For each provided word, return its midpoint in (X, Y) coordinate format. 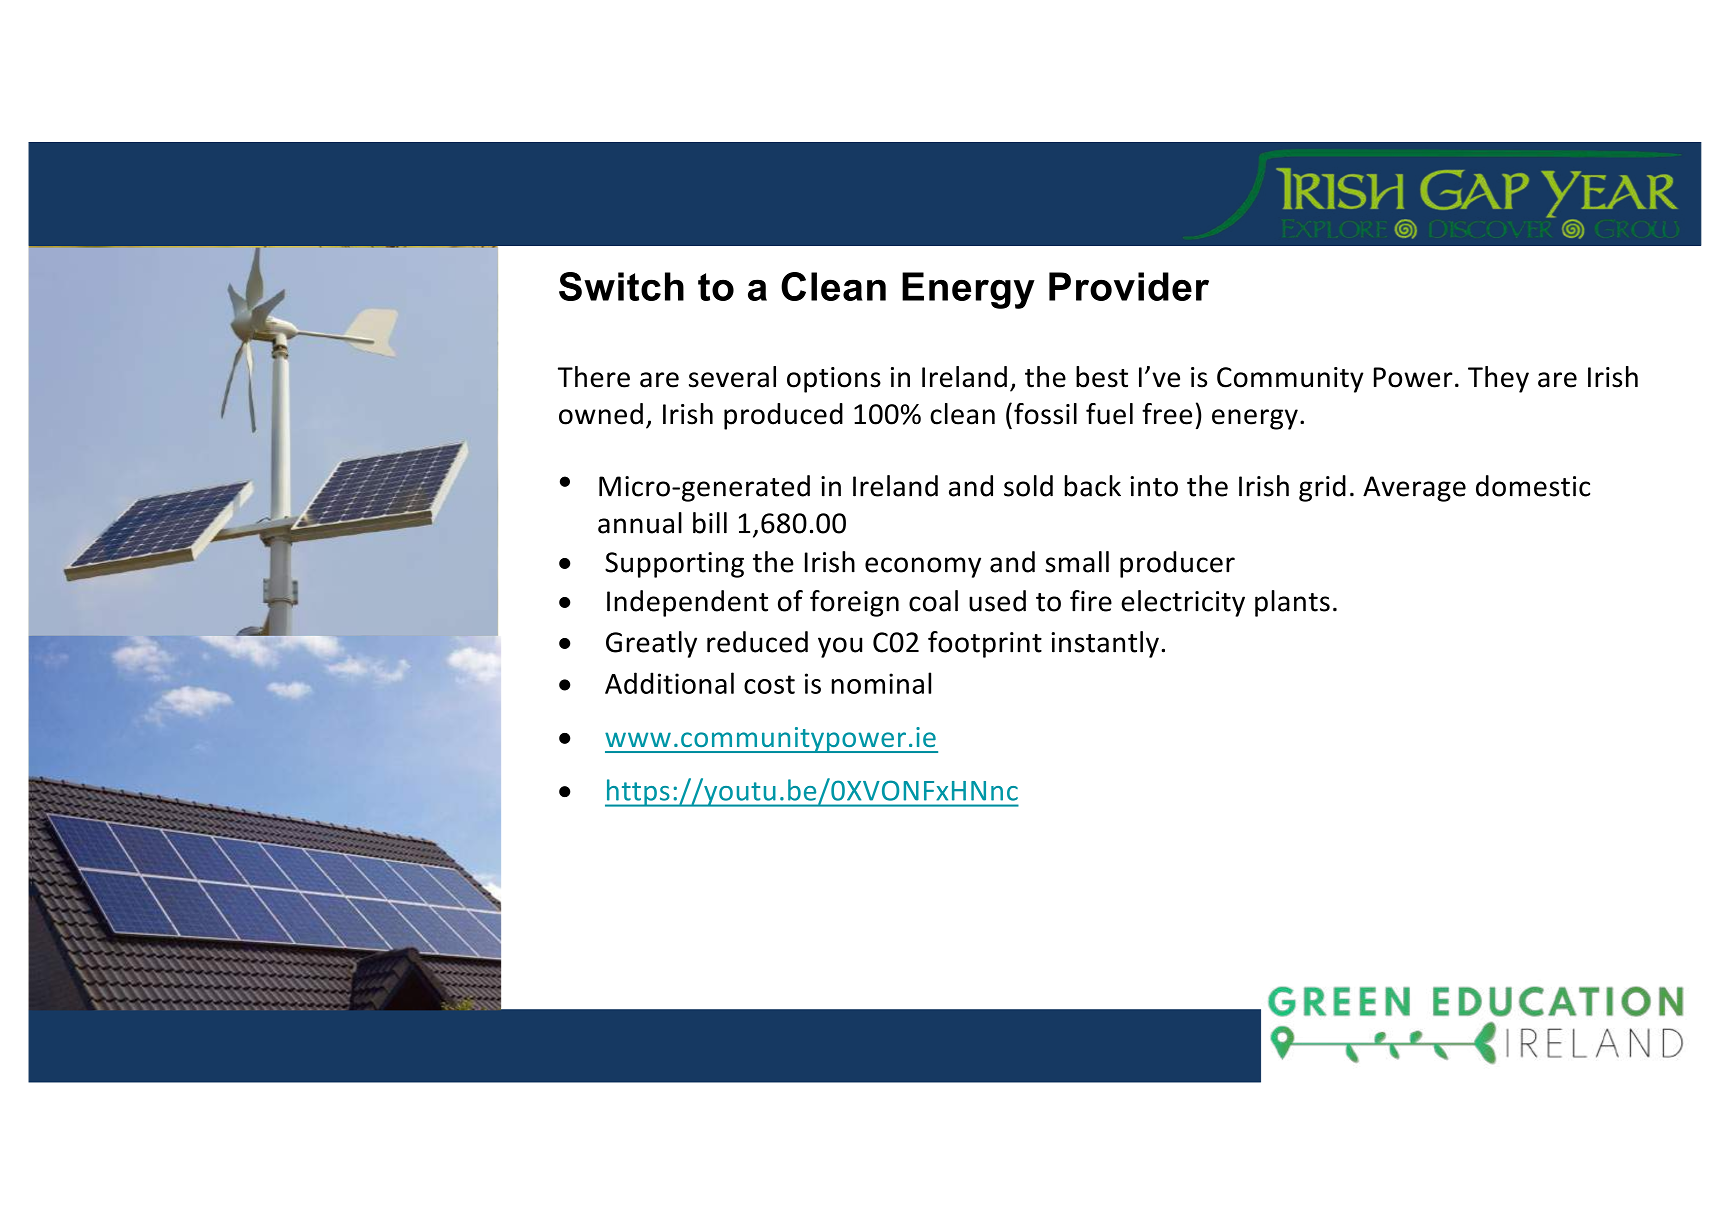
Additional (669, 683)
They (1498, 379)
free (1167, 414)
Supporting (674, 565)
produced (783, 416)
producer (1177, 564)
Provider (1129, 286)
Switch (621, 286)
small (1077, 562)
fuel (1109, 414)
